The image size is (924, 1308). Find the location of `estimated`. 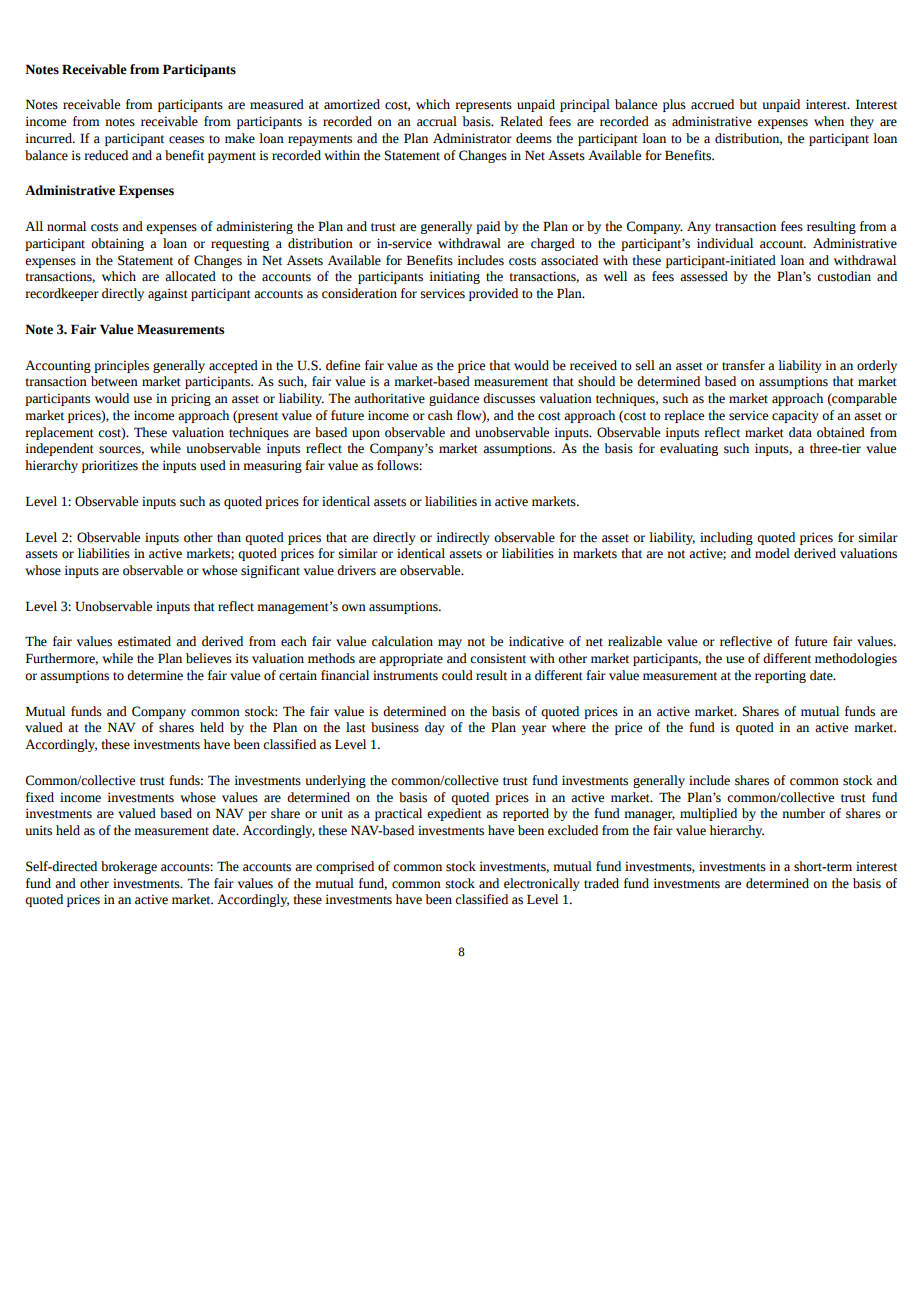

estimated is located at coordinates (144, 641).
